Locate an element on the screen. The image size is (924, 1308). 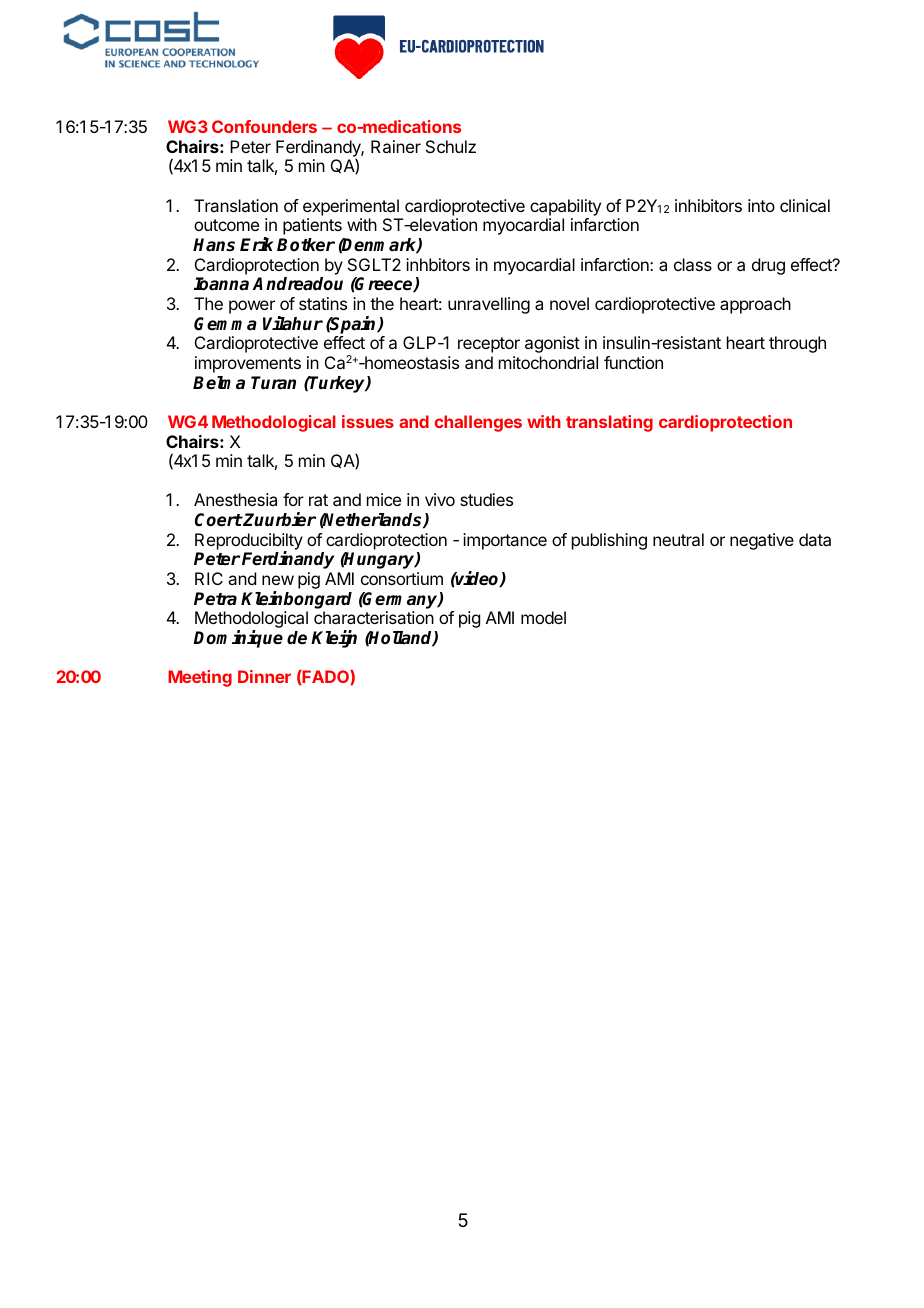
translating is located at coordinates (609, 423).
